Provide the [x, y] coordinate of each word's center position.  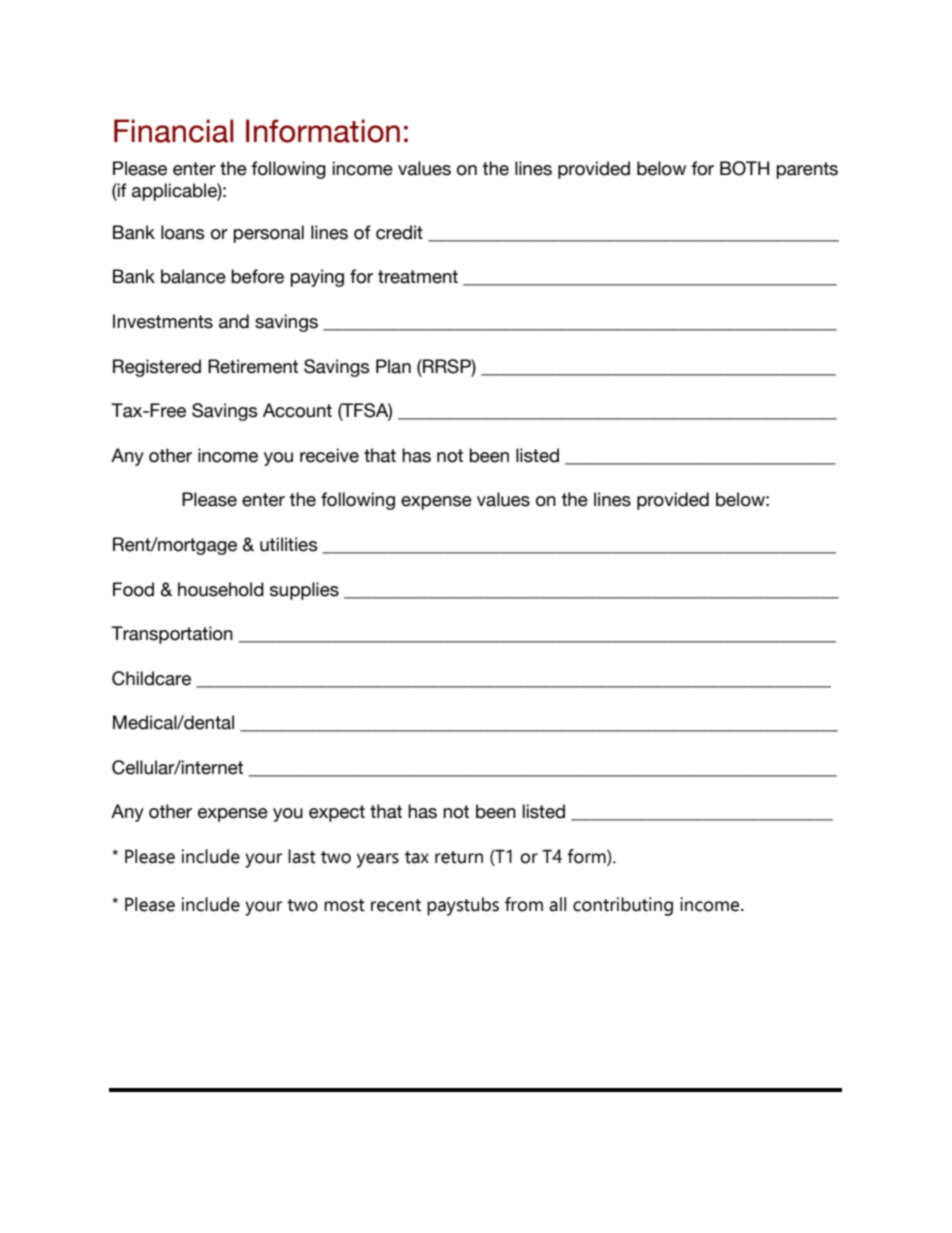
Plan [393, 366]
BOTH [744, 168]
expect [337, 813]
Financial [174, 131]
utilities [289, 544]
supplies [304, 591]
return [459, 857]
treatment [418, 277]
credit [399, 232]
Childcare [151, 678]
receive [329, 455]
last [302, 856]
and [234, 321]
